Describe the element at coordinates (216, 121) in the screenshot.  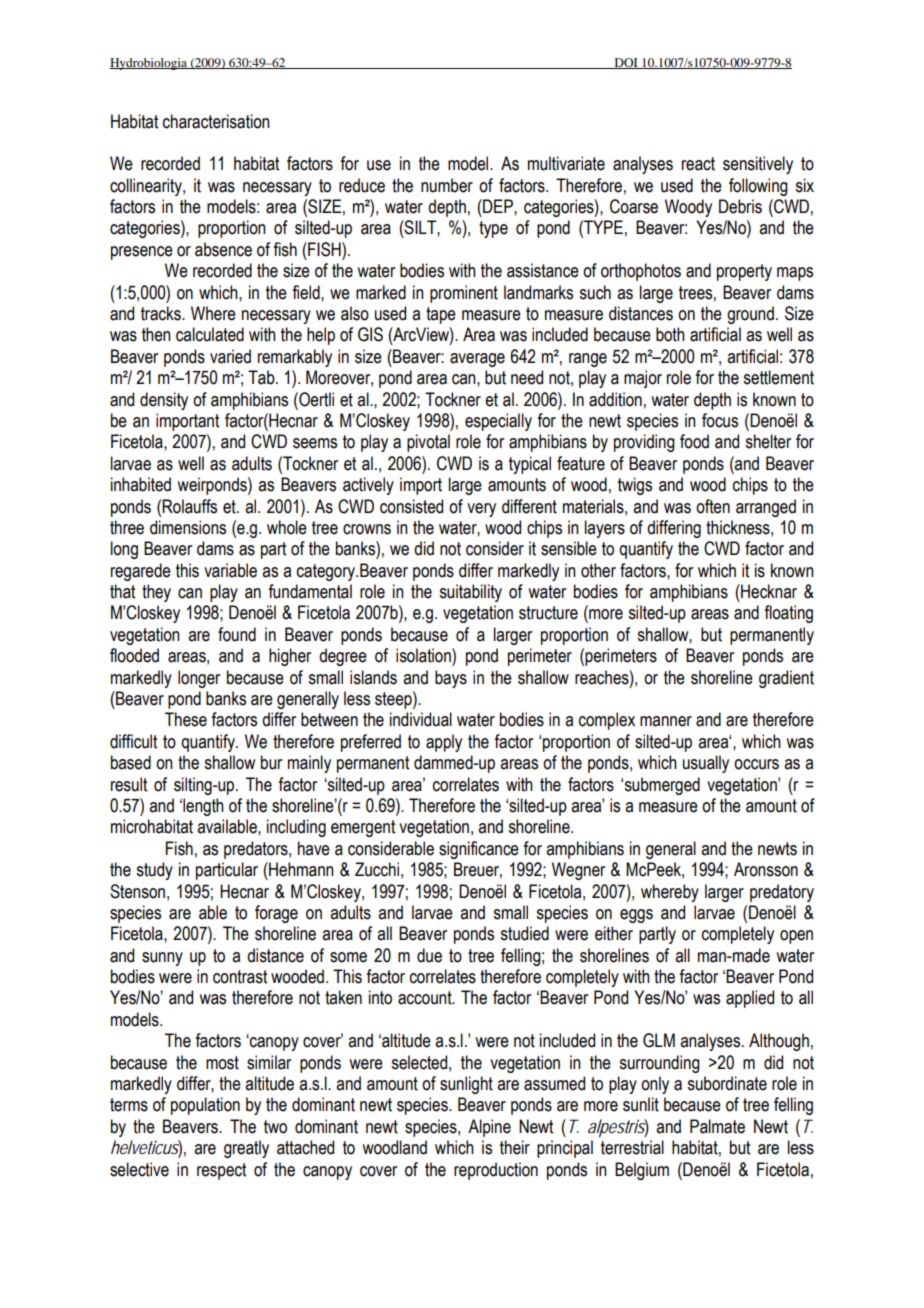
I see `characterisation` at that location.
